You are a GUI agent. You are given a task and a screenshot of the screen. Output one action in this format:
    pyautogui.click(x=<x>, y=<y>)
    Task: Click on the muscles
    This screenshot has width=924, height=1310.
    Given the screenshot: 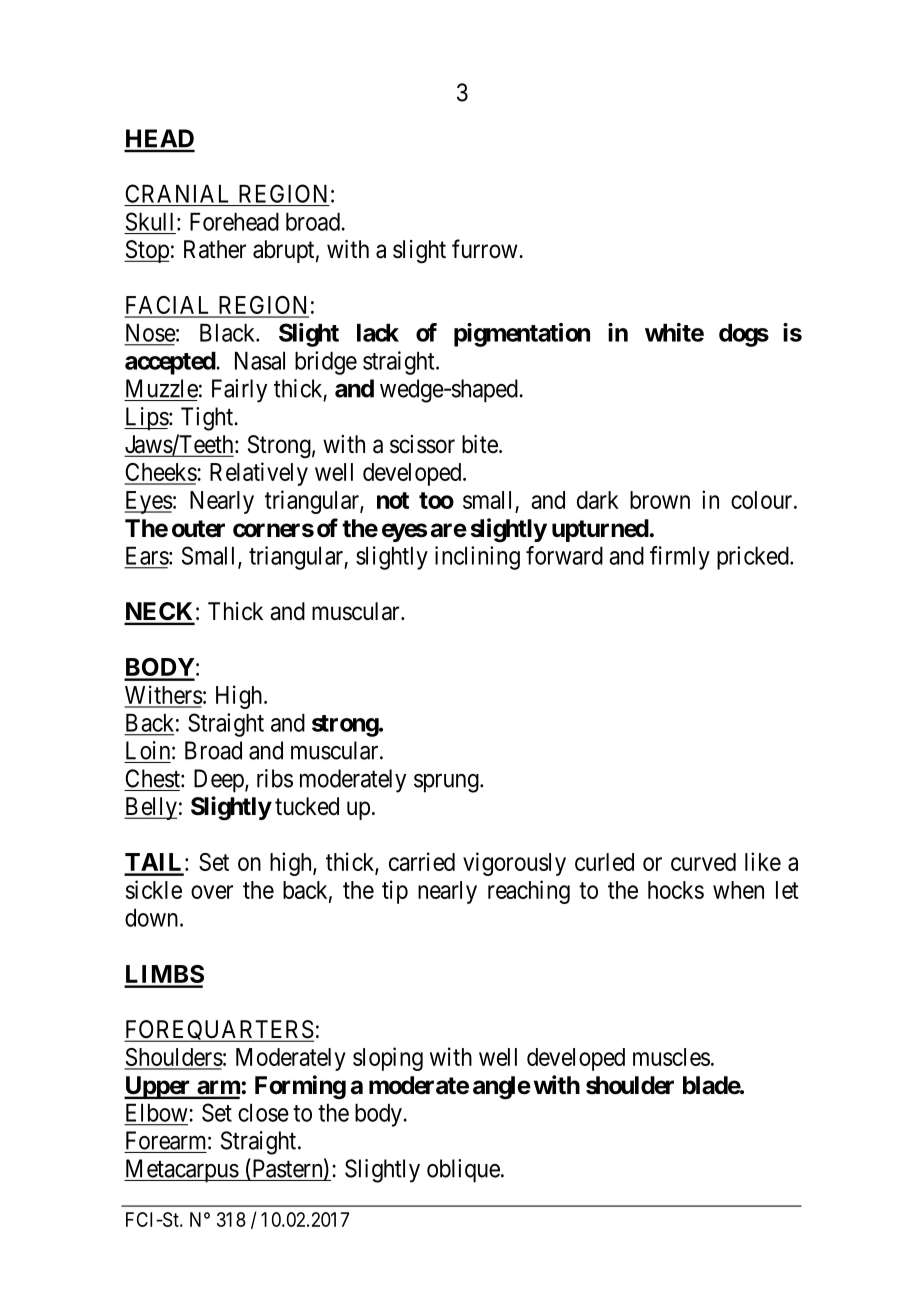 What is the action you would take?
    pyautogui.click(x=671, y=1057)
